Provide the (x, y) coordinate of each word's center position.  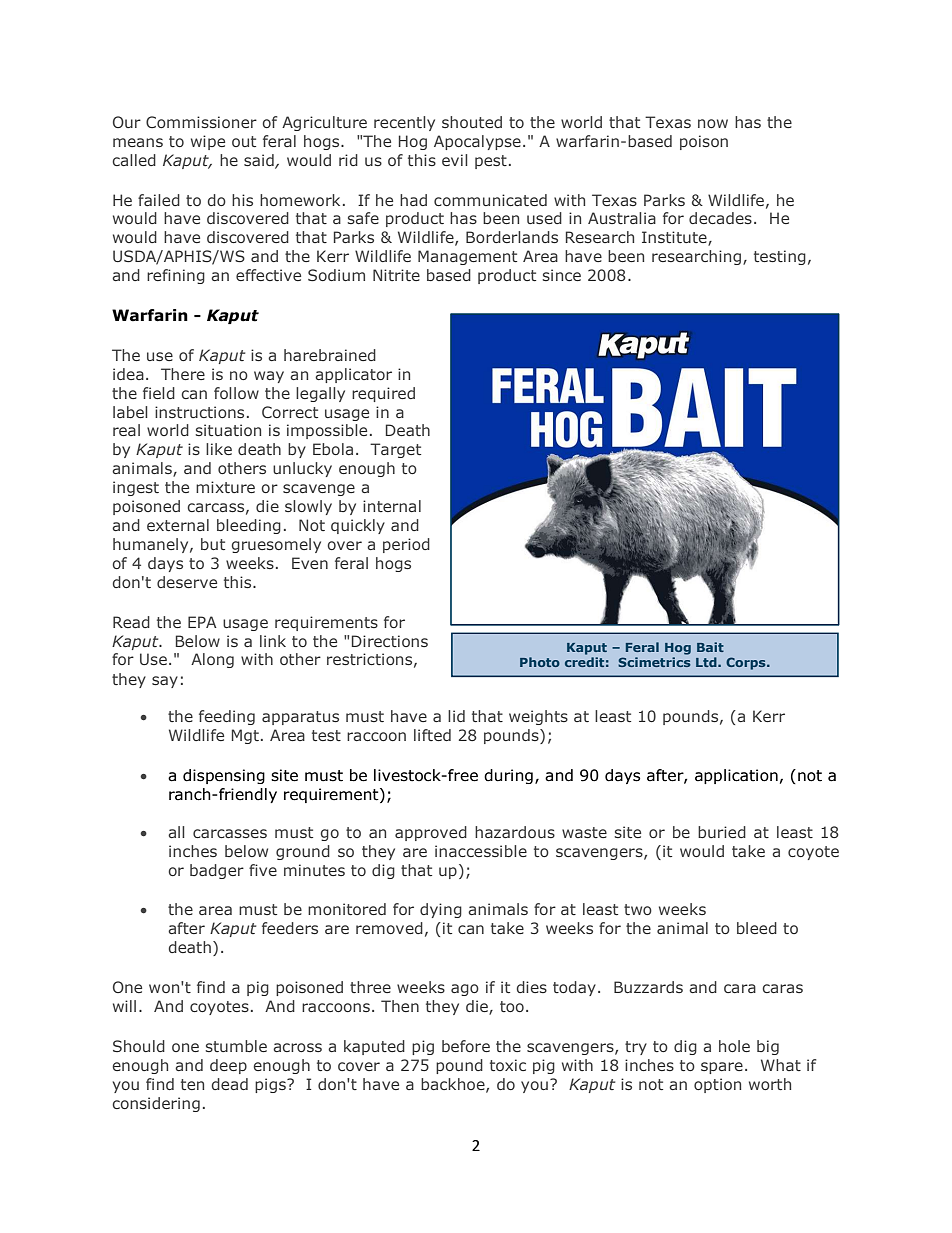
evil (455, 160)
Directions (390, 641)
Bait (710, 647)
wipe (208, 142)
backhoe (454, 1085)
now (713, 123)
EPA (202, 622)
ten (192, 1084)
